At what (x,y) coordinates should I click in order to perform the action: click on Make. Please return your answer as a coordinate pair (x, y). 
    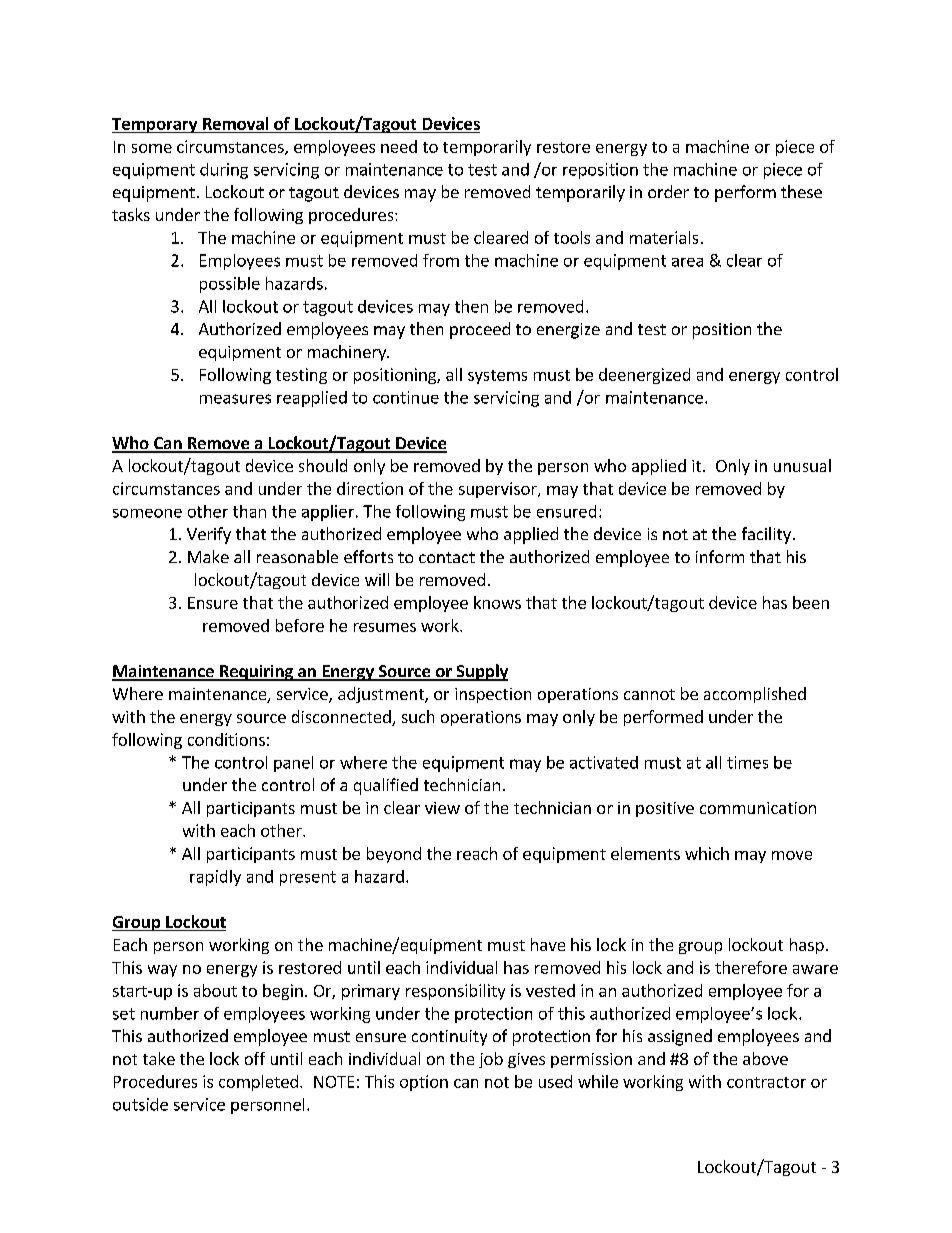
    Looking at the image, I should click on (208, 556).
